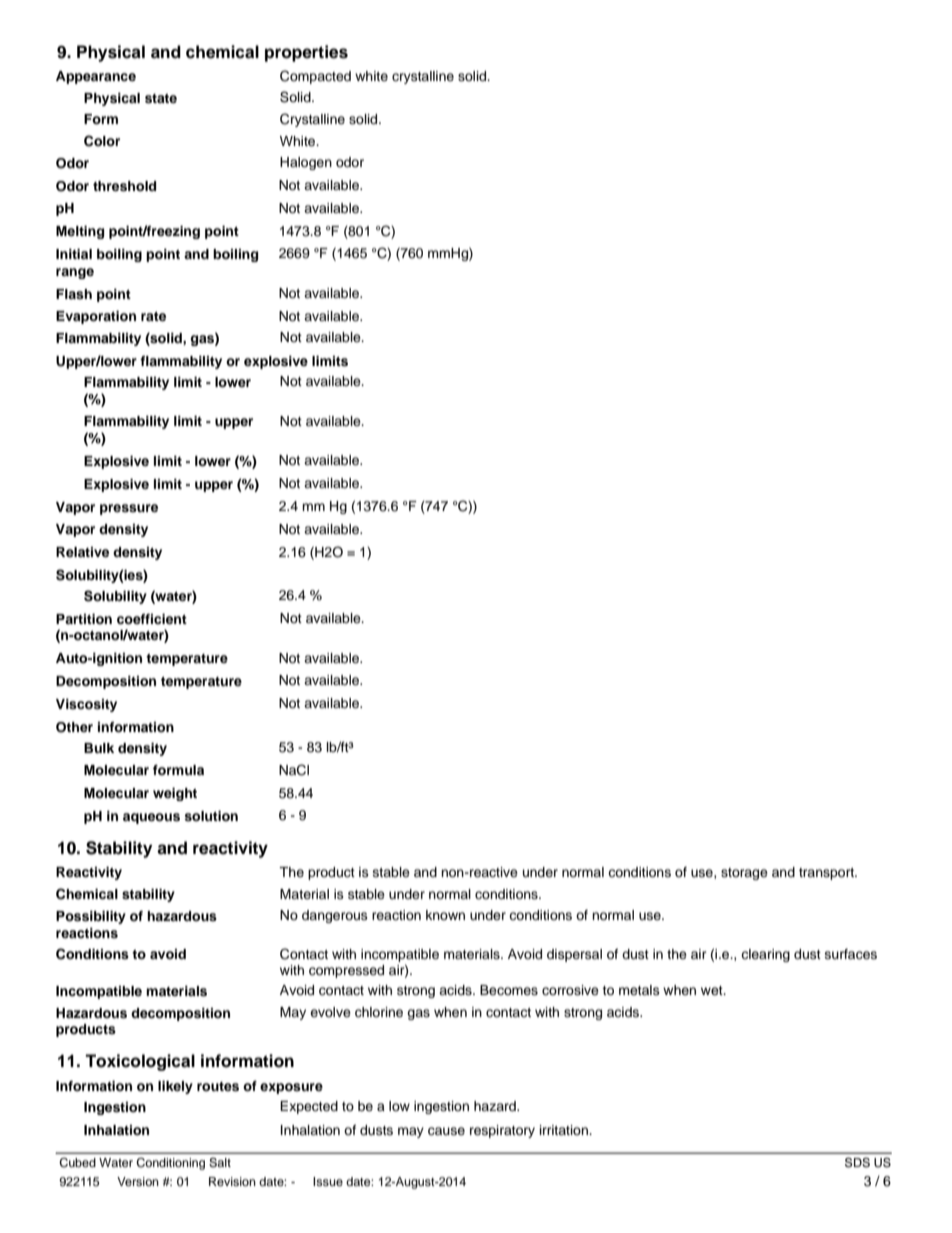  I want to click on Halogen, so click(306, 163).
